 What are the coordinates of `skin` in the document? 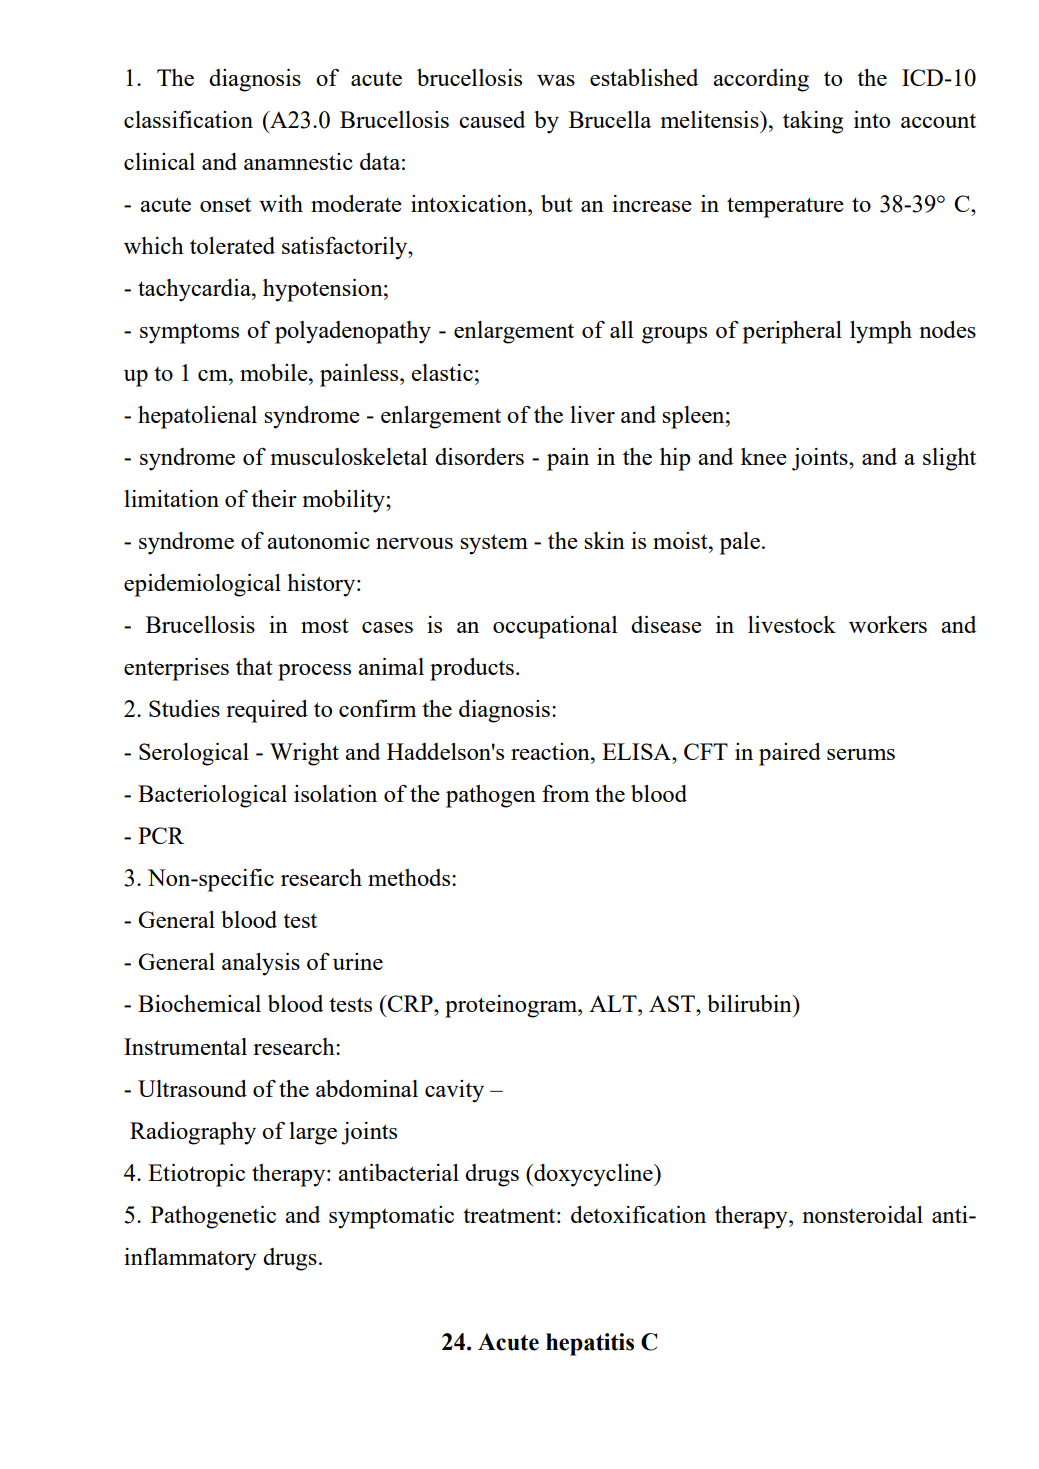 It's located at (604, 540).
